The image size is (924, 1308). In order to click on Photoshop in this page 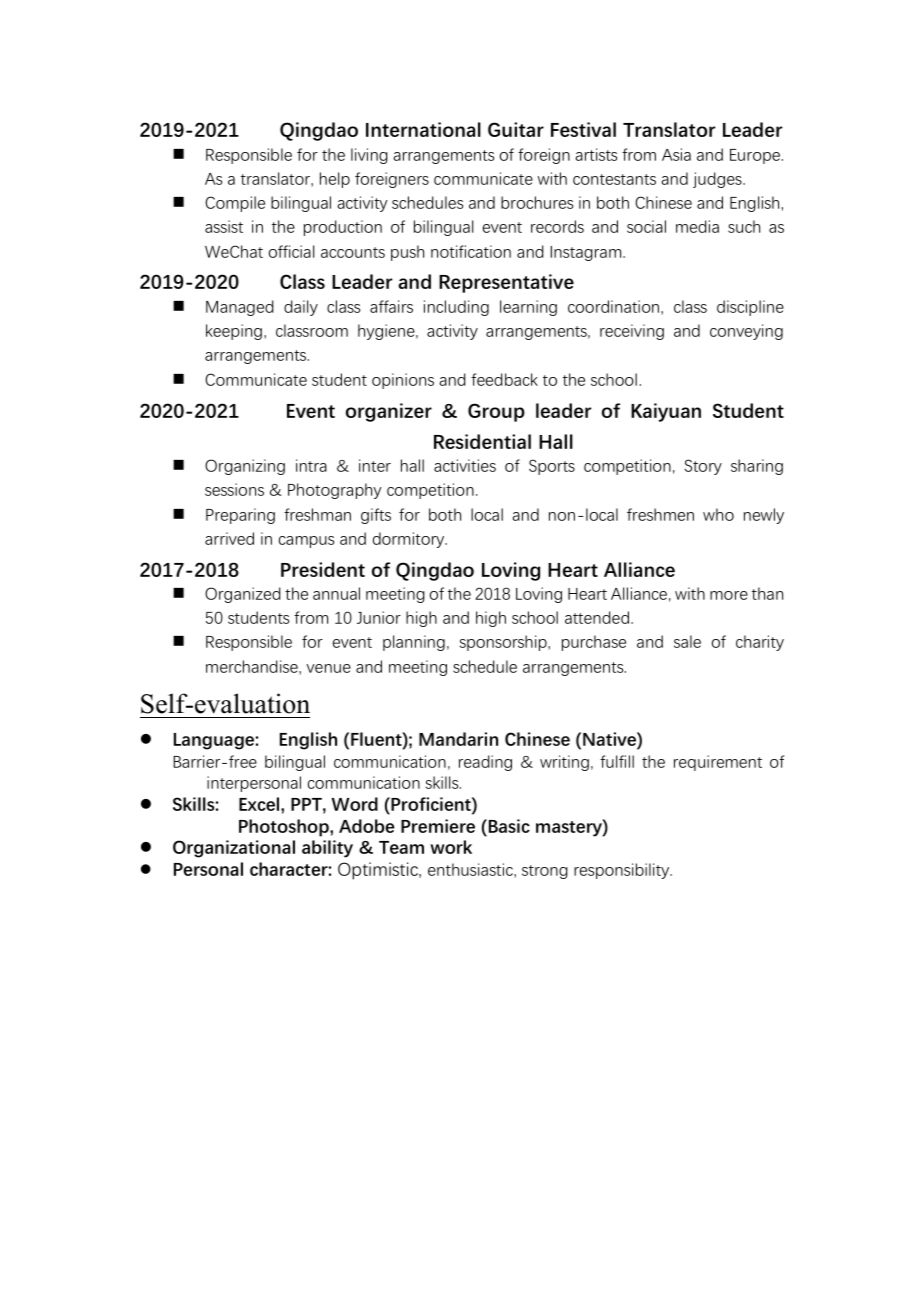, I will do `click(285, 828)`.
